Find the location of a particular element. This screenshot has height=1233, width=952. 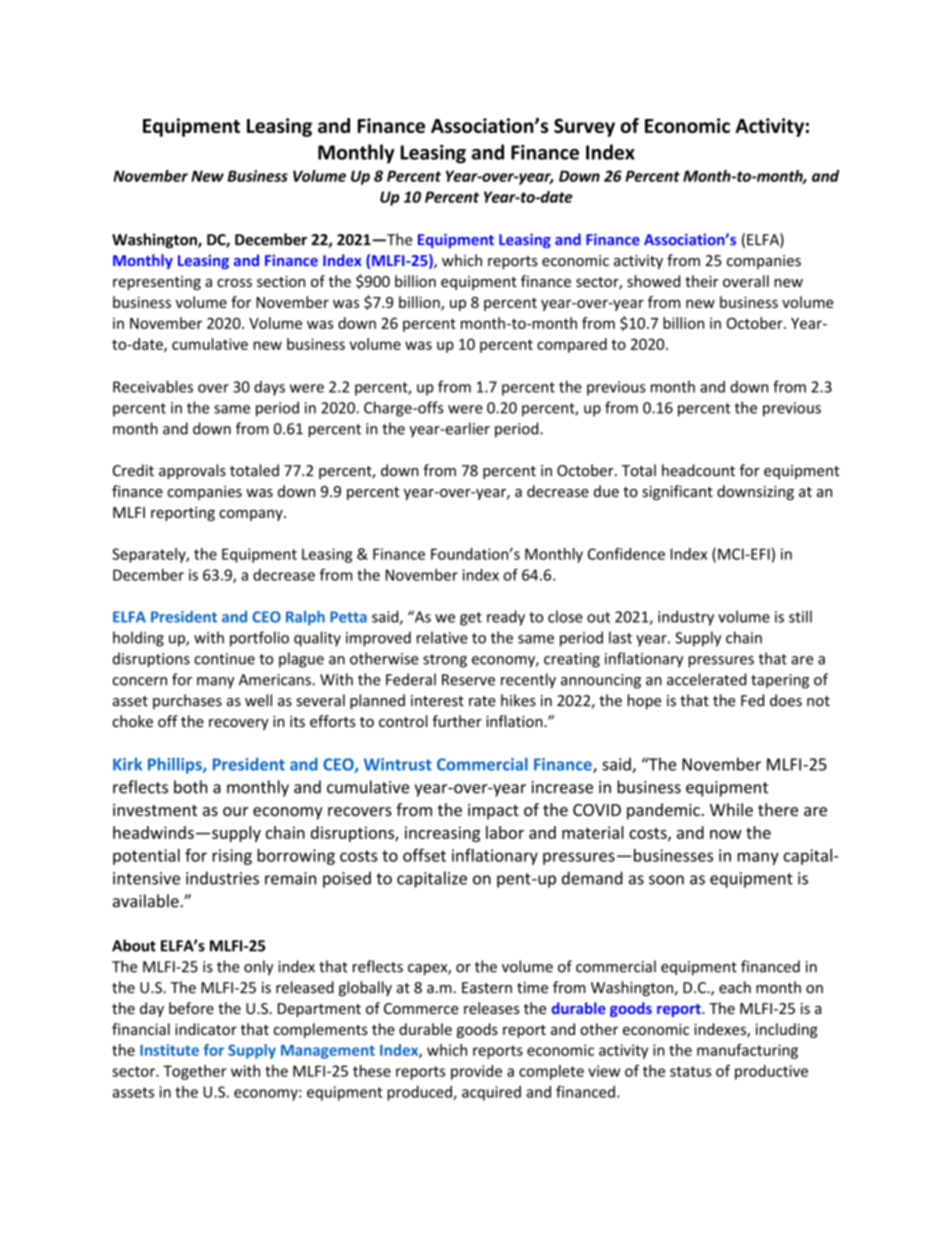

now is located at coordinates (726, 834).
